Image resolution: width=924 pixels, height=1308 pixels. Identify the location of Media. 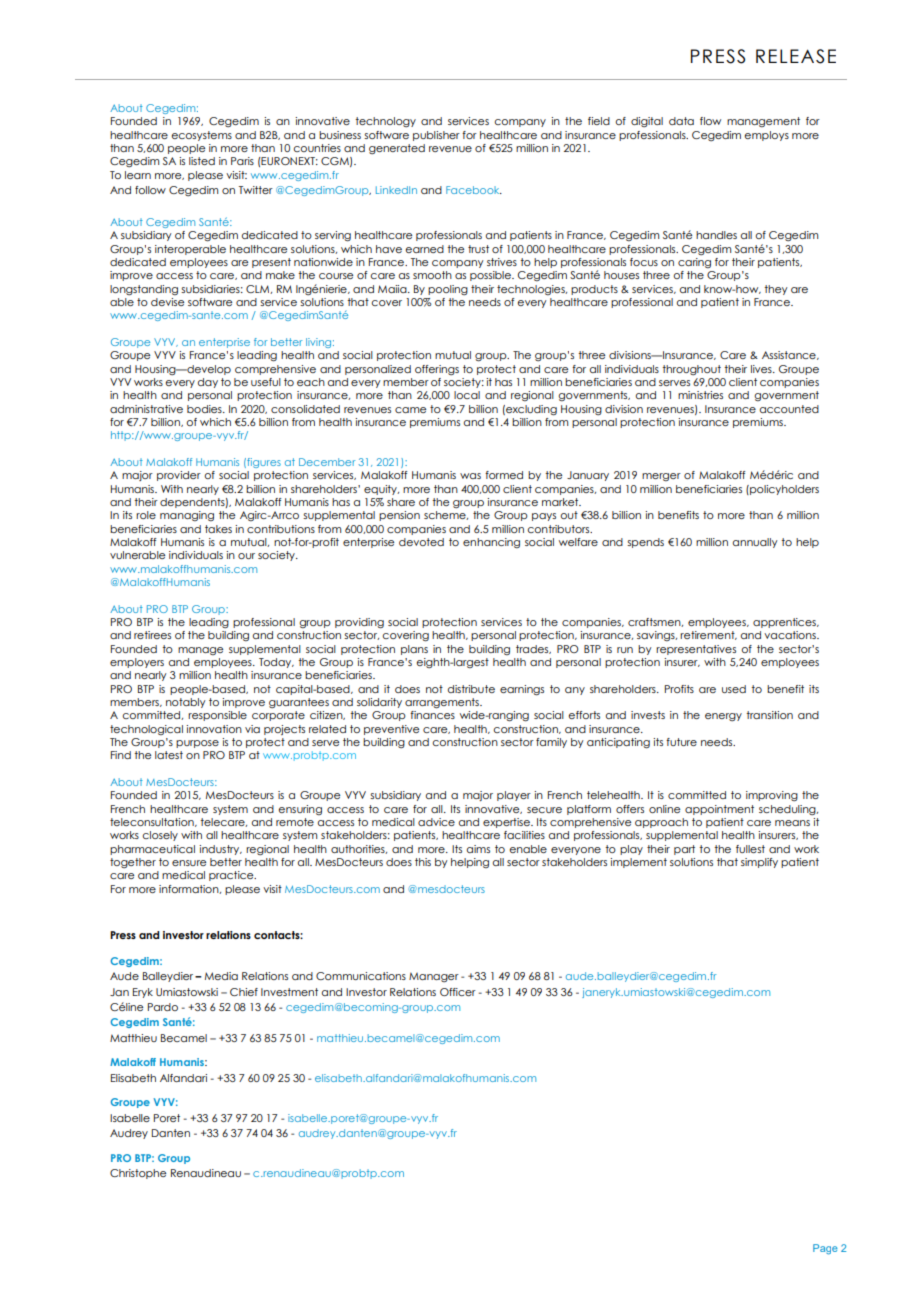
(221, 976).
